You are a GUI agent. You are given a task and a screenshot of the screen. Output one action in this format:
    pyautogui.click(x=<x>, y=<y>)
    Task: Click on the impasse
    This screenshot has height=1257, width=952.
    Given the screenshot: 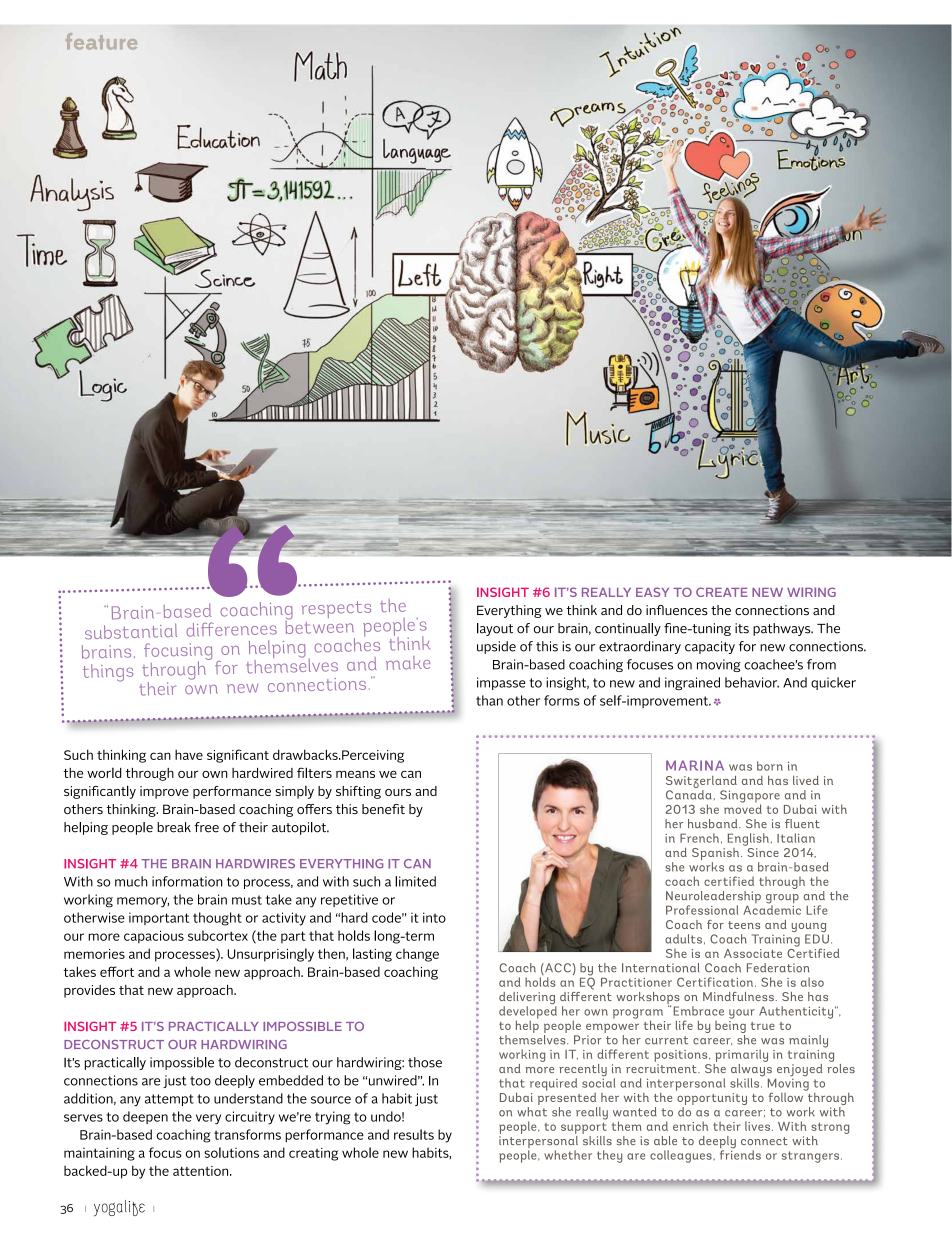 What is the action you would take?
    pyautogui.click(x=501, y=683)
